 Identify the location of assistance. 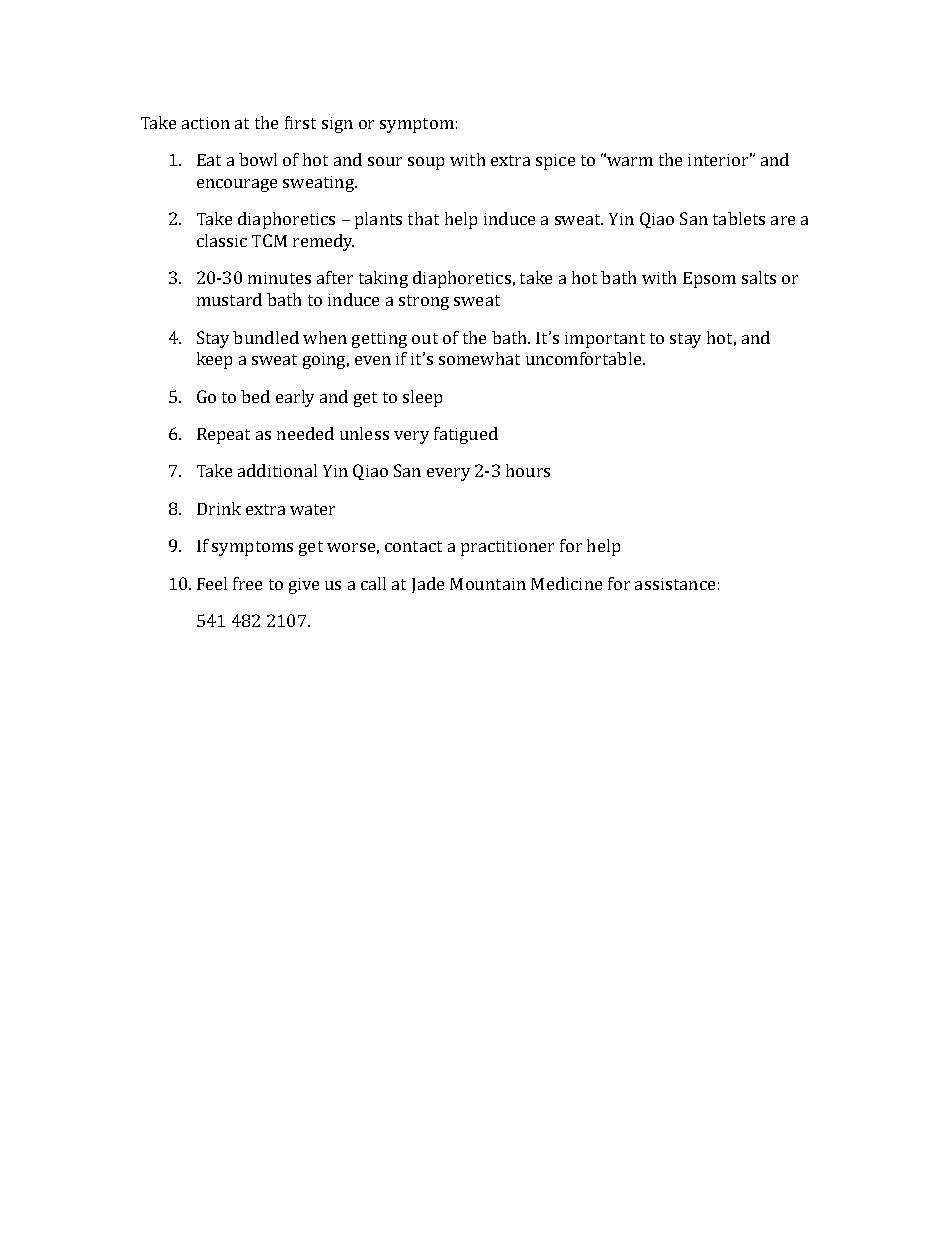
(675, 584).
